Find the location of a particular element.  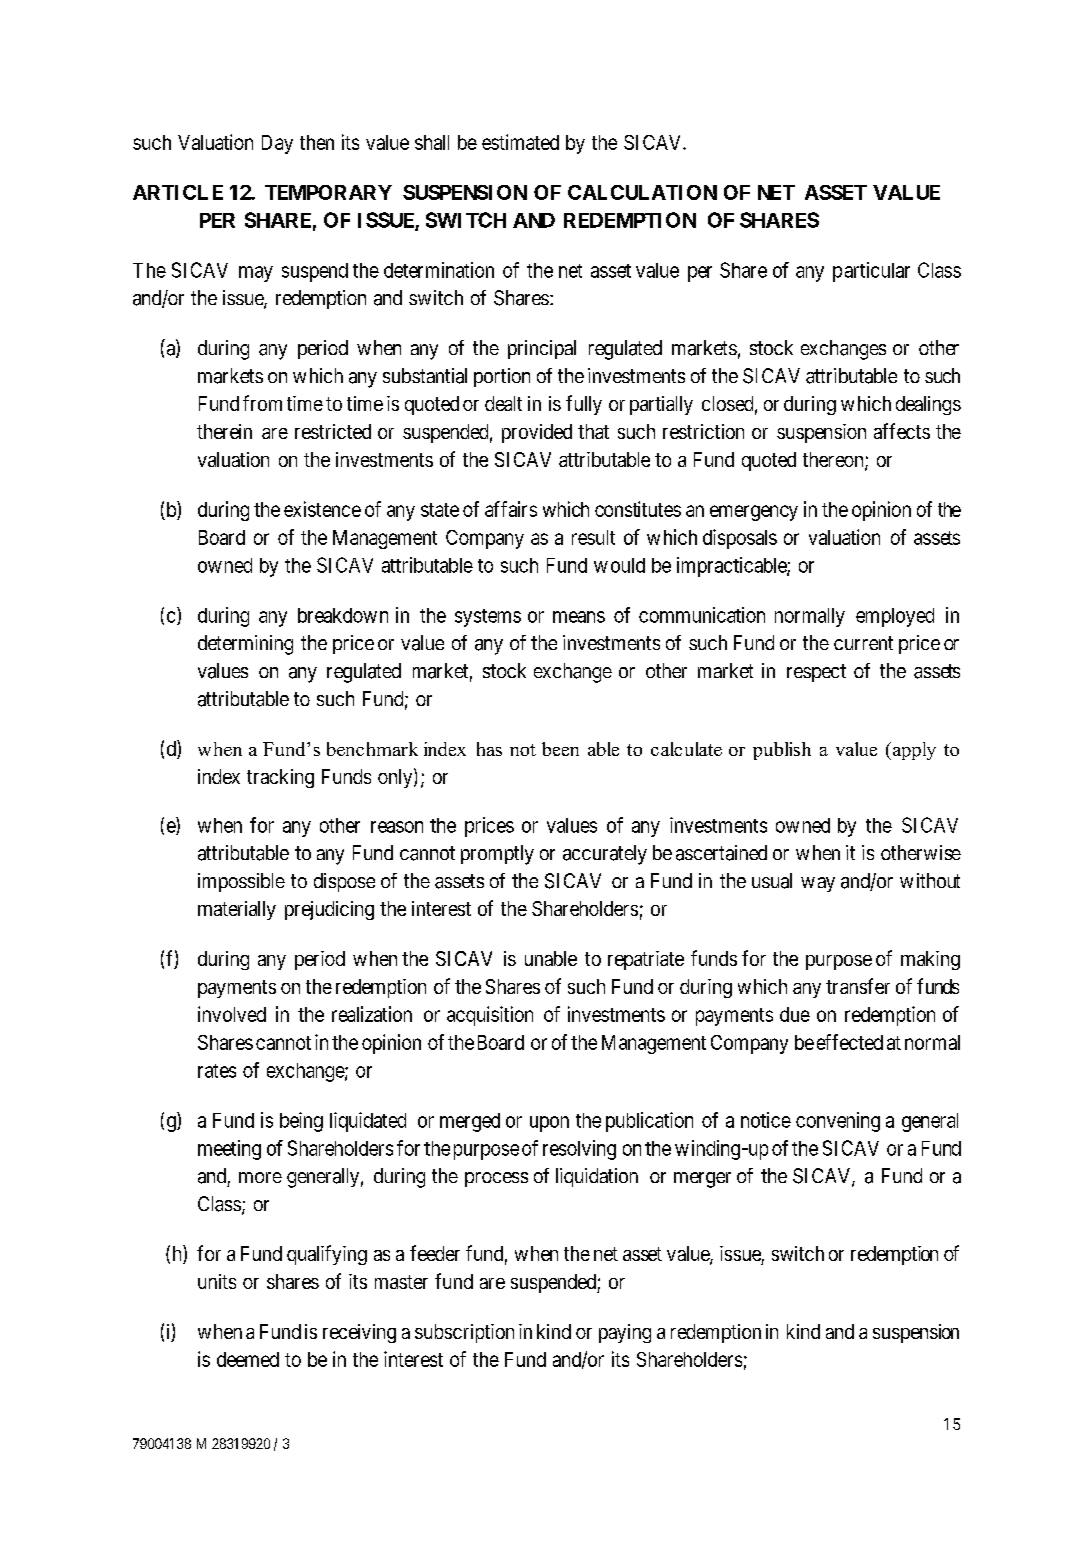

publish is located at coordinates (782, 751).
